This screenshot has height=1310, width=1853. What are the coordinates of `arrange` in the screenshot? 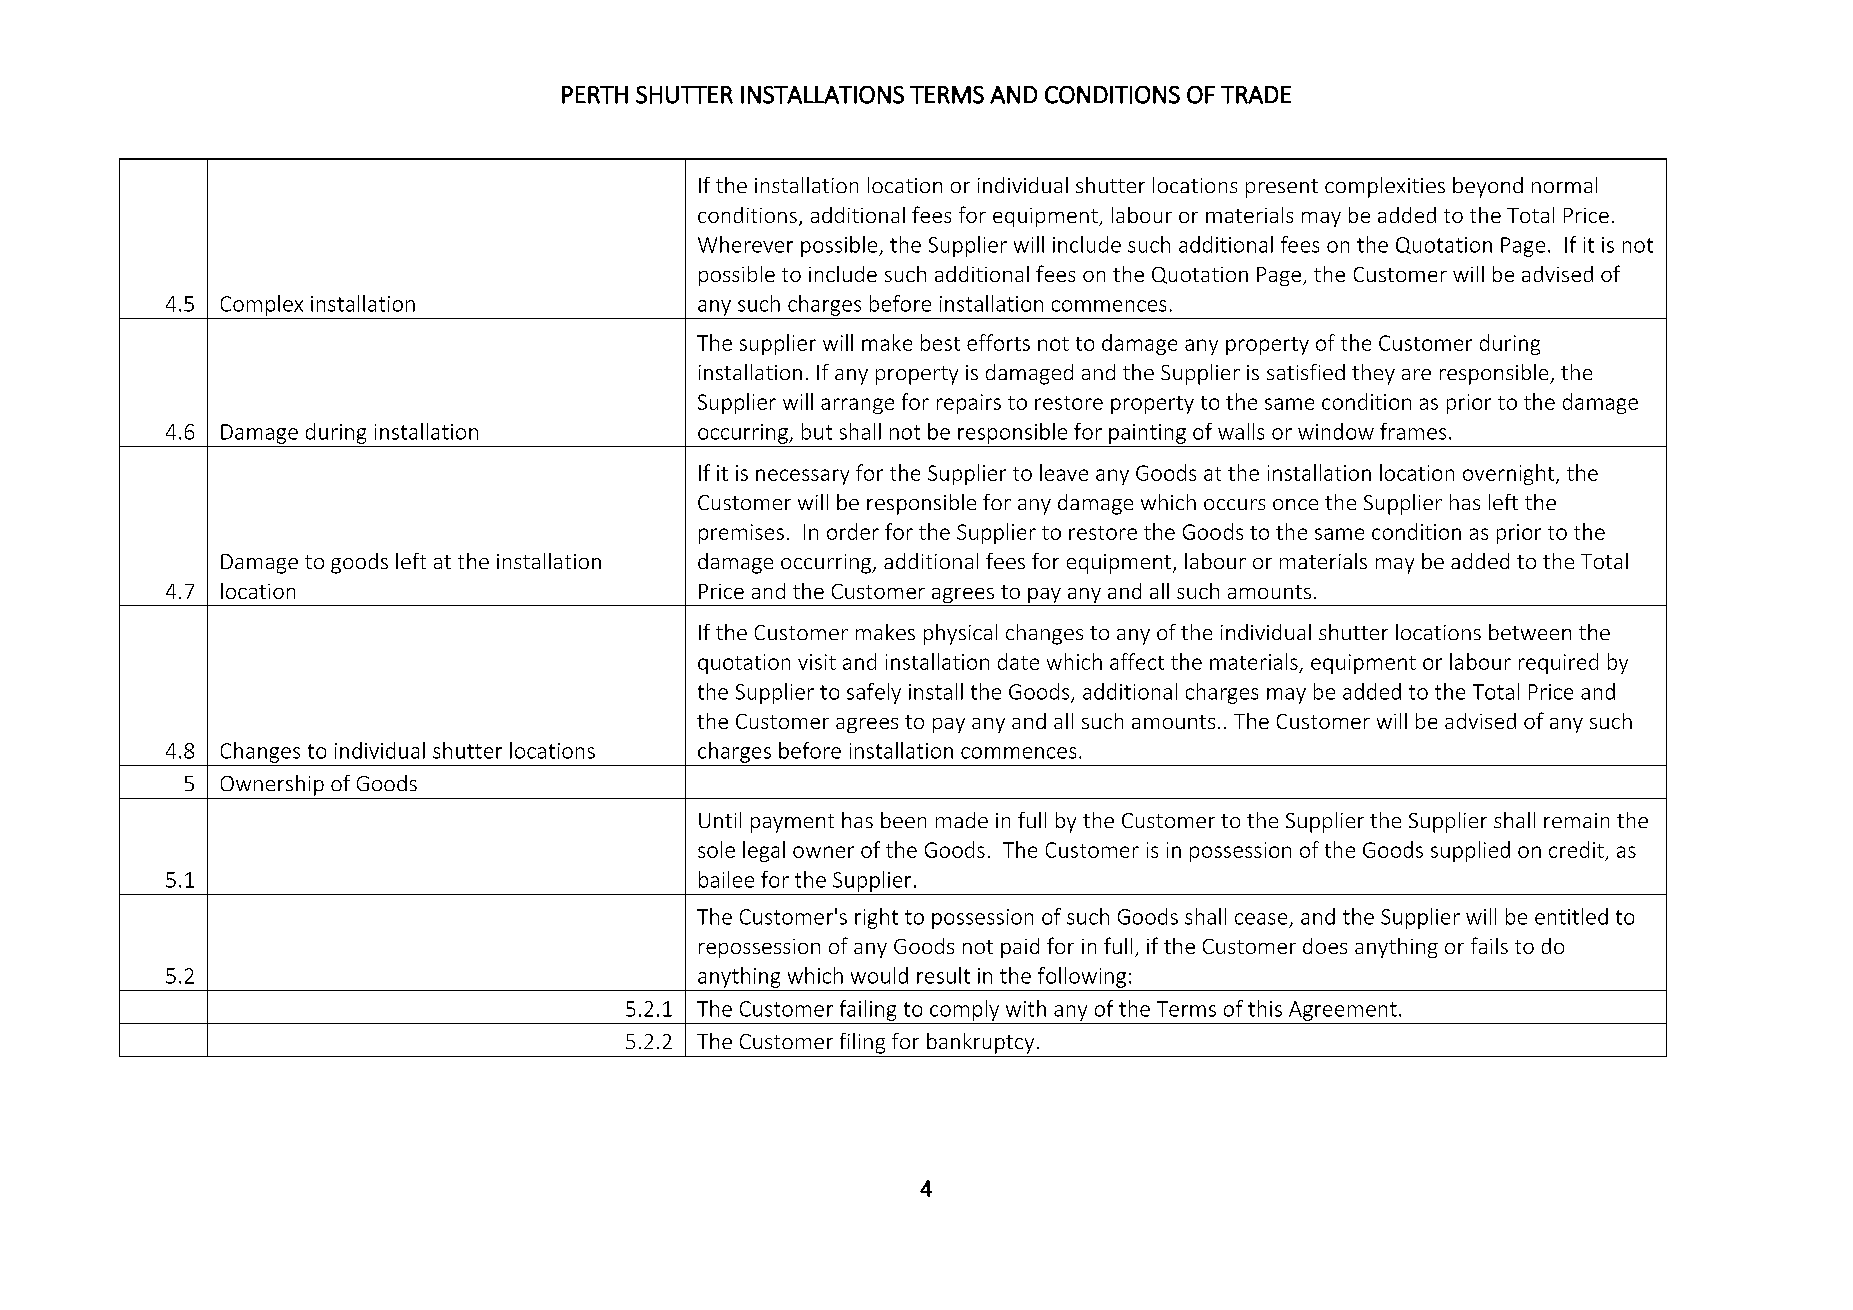 It's located at (857, 406).
